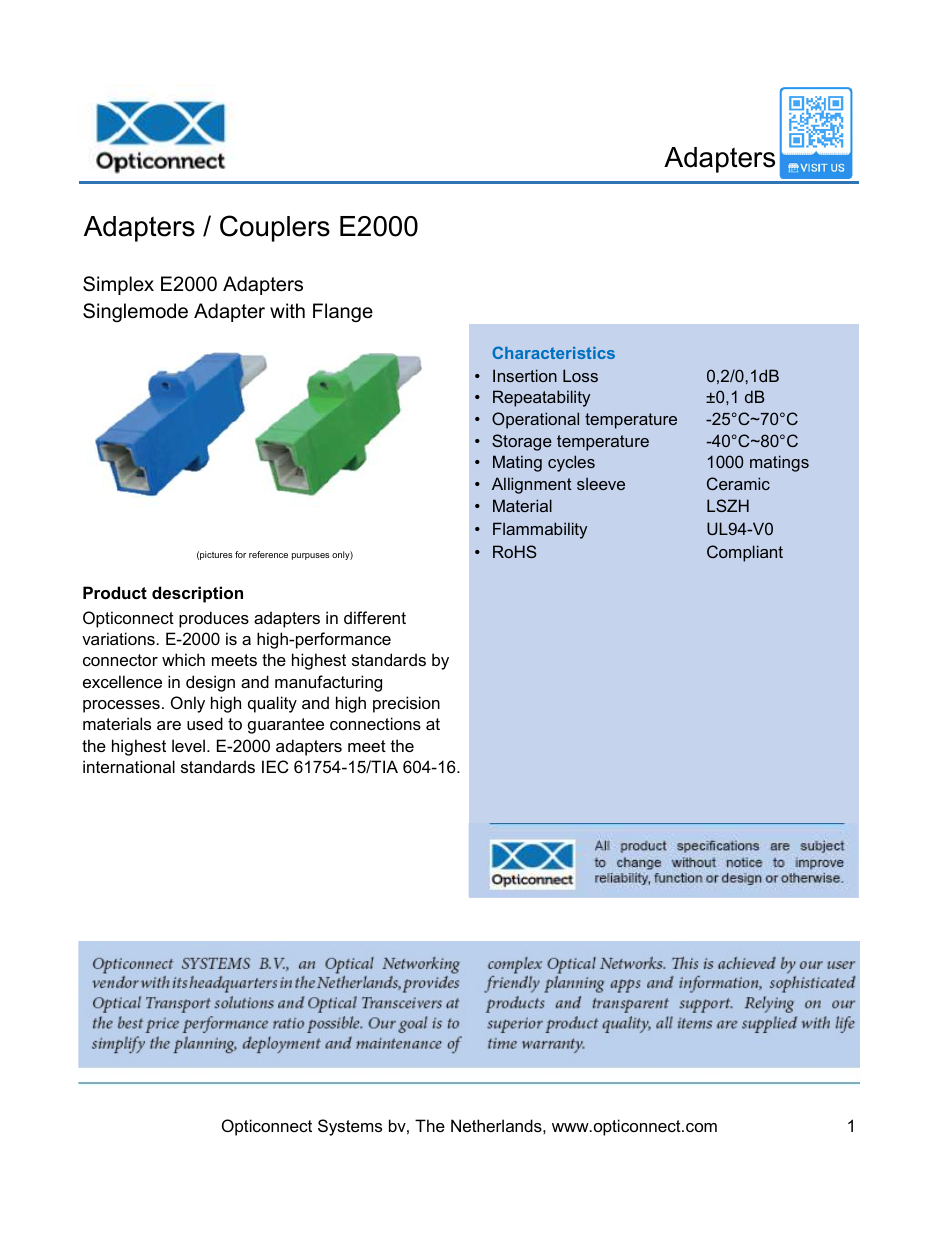 The height and width of the screenshot is (1233, 952). What do you see at coordinates (343, 312) in the screenshot?
I see `Flange` at bounding box center [343, 312].
